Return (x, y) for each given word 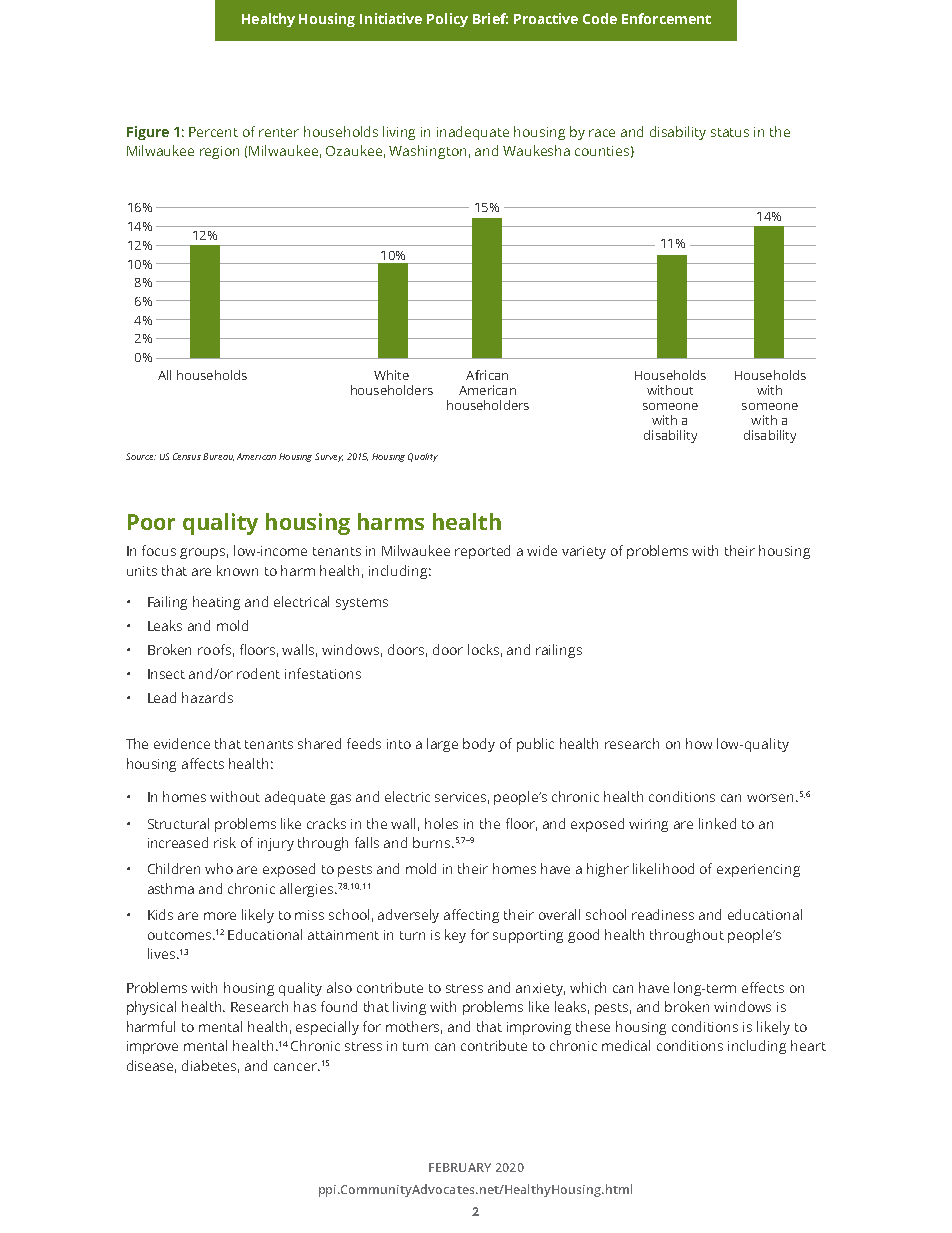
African (487, 375)
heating (216, 603)
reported (482, 552)
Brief (490, 18)
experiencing (758, 870)
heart (808, 1045)
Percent (213, 132)
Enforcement (666, 18)
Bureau (218, 457)
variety (584, 552)
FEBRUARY (460, 1167)
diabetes (210, 1066)
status (730, 132)
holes (441, 823)
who (219, 868)
